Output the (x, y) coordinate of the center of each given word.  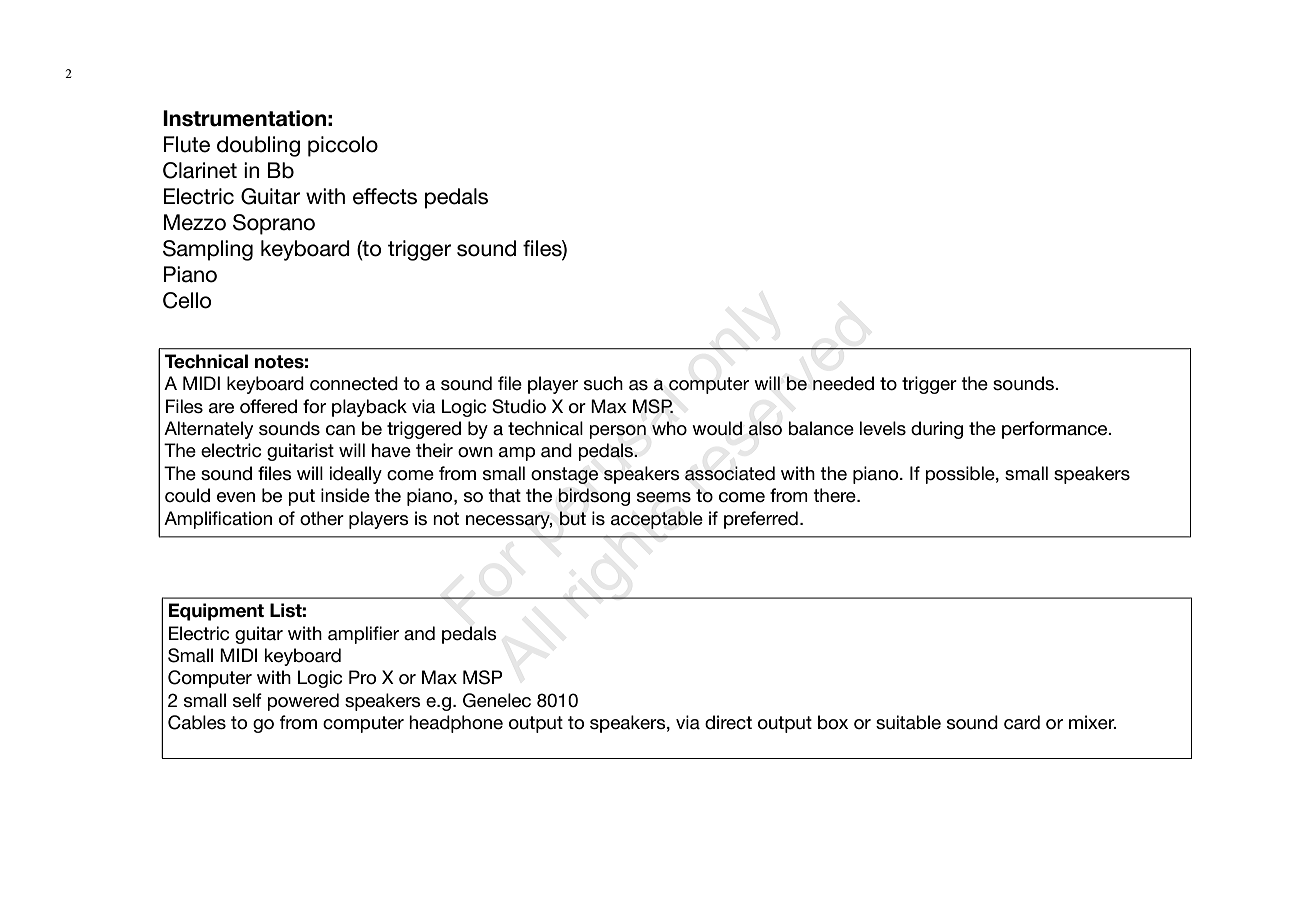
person (617, 432)
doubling (258, 146)
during (937, 430)
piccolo (343, 146)
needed (843, 383)
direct (728, 722)
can (340, 430)
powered (303, 702)
